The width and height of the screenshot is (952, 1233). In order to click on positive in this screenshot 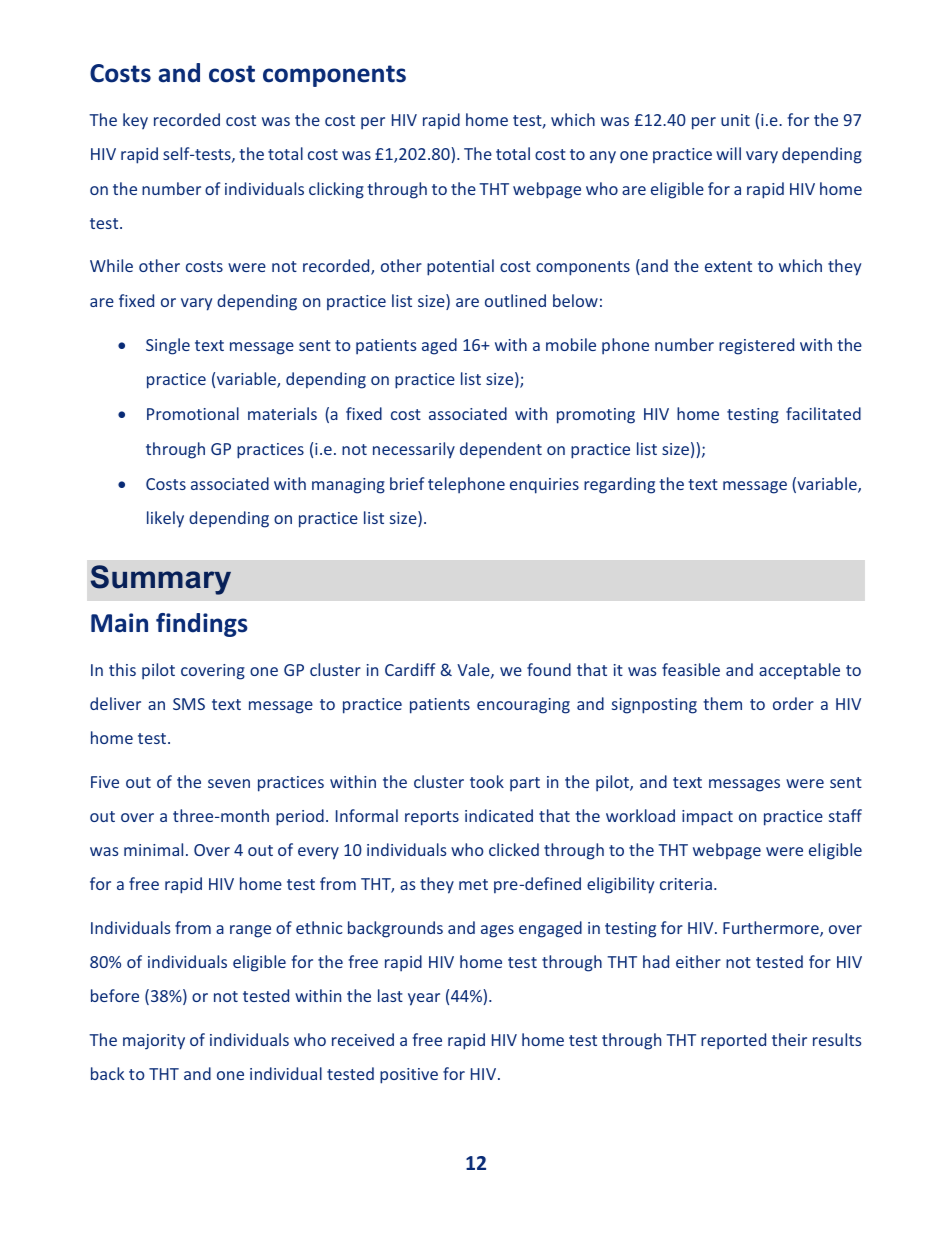, I will do `click(409, 1076)`.
